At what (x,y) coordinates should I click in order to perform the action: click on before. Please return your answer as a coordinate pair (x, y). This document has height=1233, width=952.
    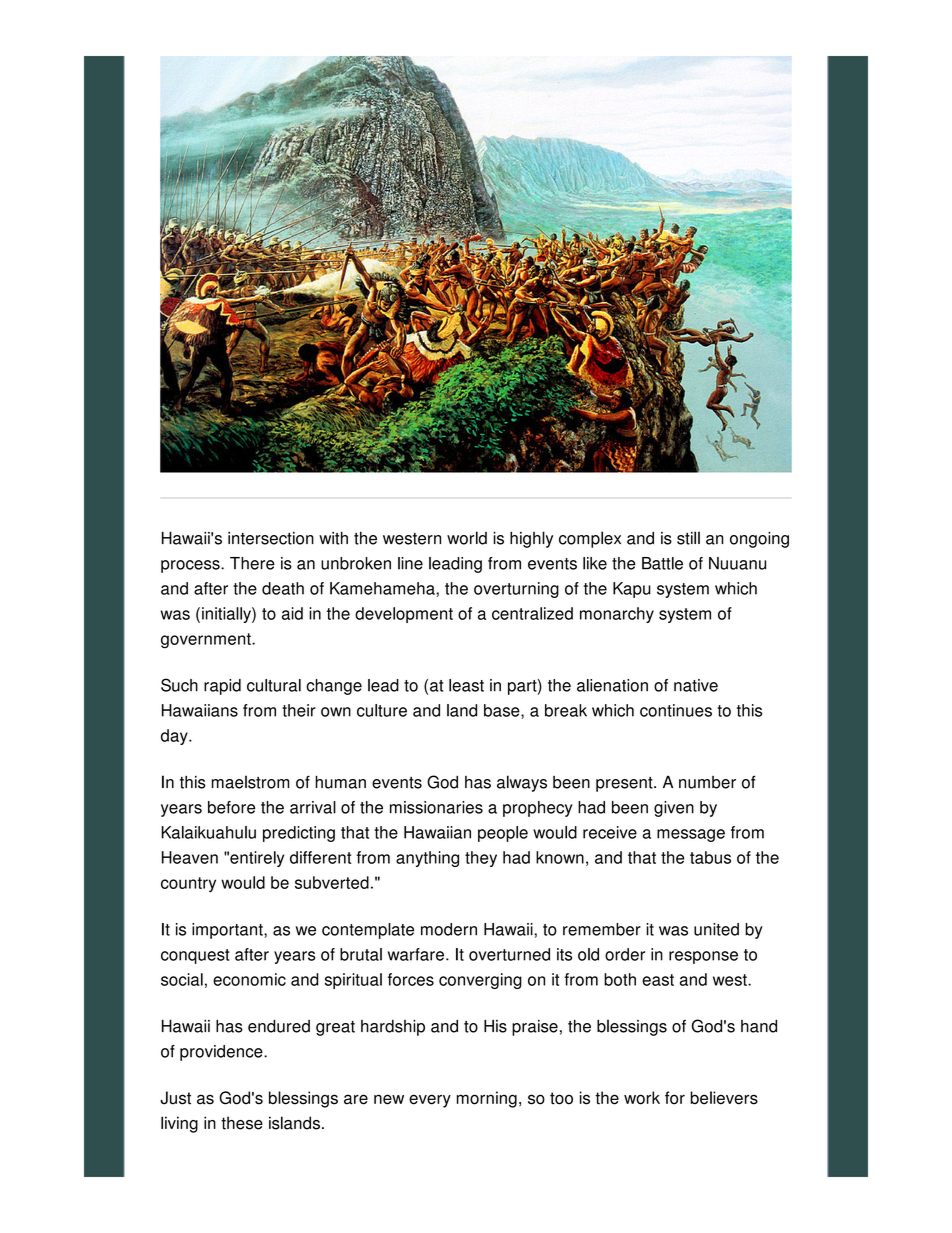
    Looking at the image, I should click on (231, 807).
